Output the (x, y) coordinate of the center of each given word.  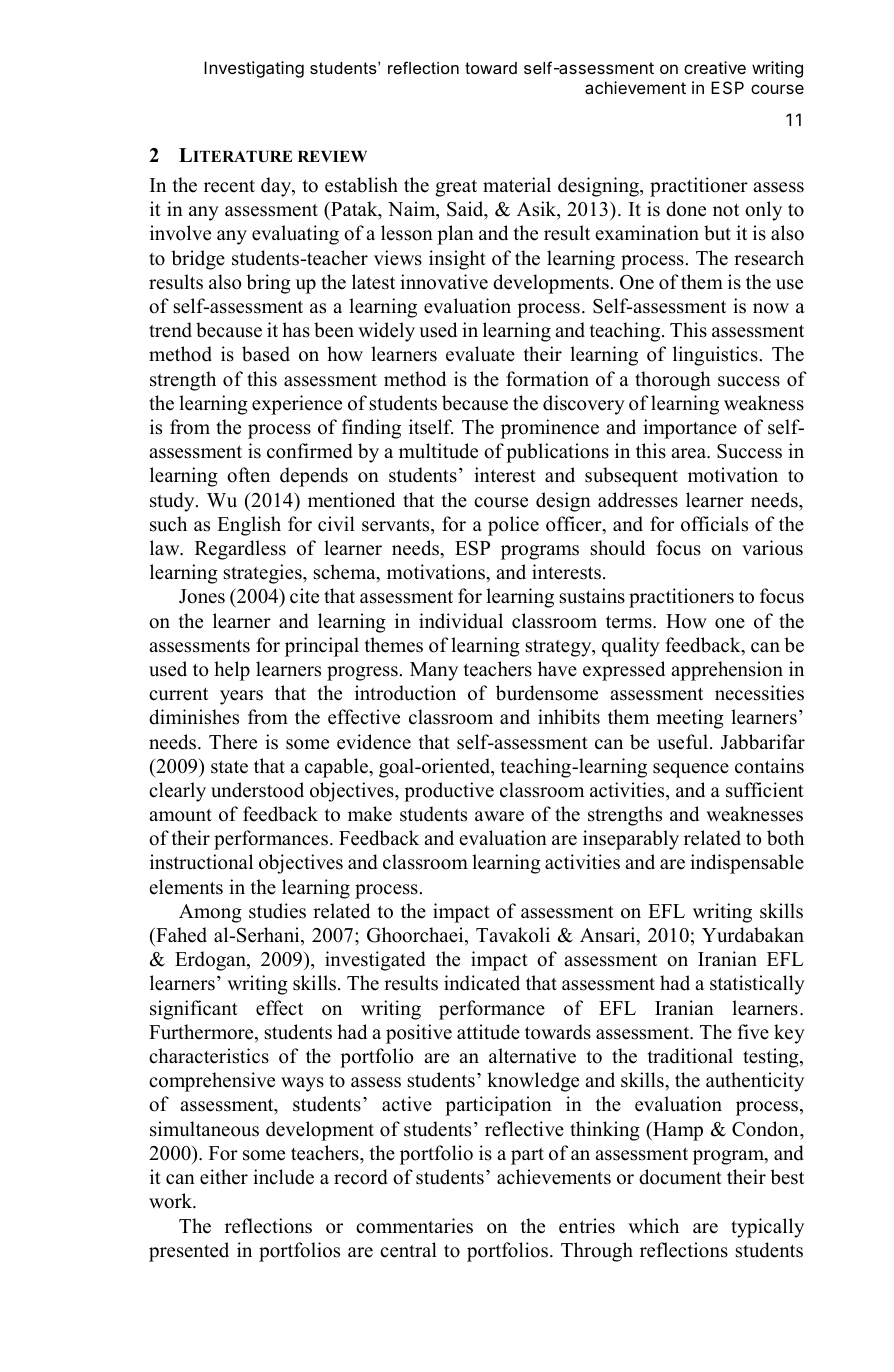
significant (194, 1010)
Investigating (254, 69)
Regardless (240, 550)
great (456, 188)
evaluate (480, 354)
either (224, 1177)
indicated (482, 983)
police (513, 526)
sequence (691, 770)
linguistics (715, 356)
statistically (757, 985)
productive (449, 792)
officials (714, 524)
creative (715, 67)
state (229, 767)
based (266, 354)
